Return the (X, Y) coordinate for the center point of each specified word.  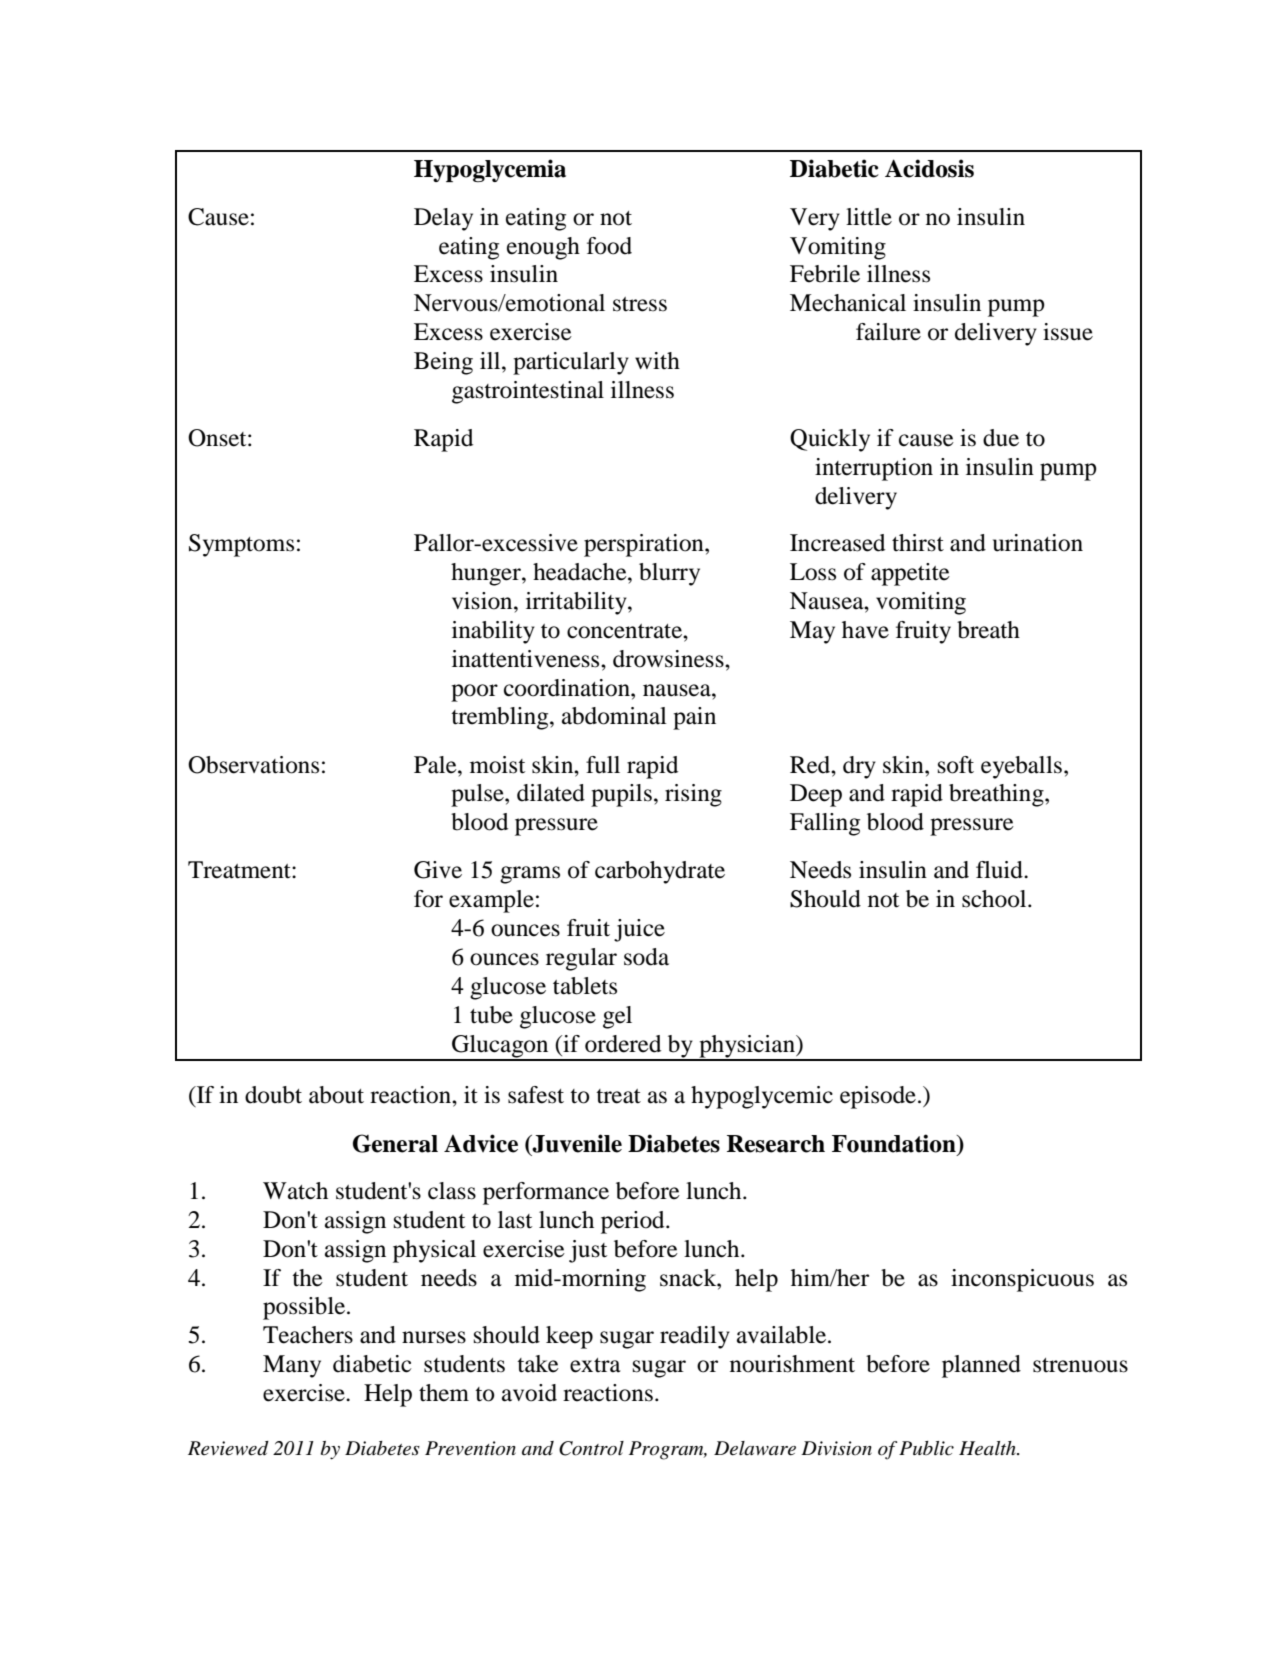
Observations (253, 765)
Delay (443, 219)
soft (956, 765)
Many (292, 1366)
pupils (621, 795)
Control (591, 1448)
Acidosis (929, 168)
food (609, 246)
